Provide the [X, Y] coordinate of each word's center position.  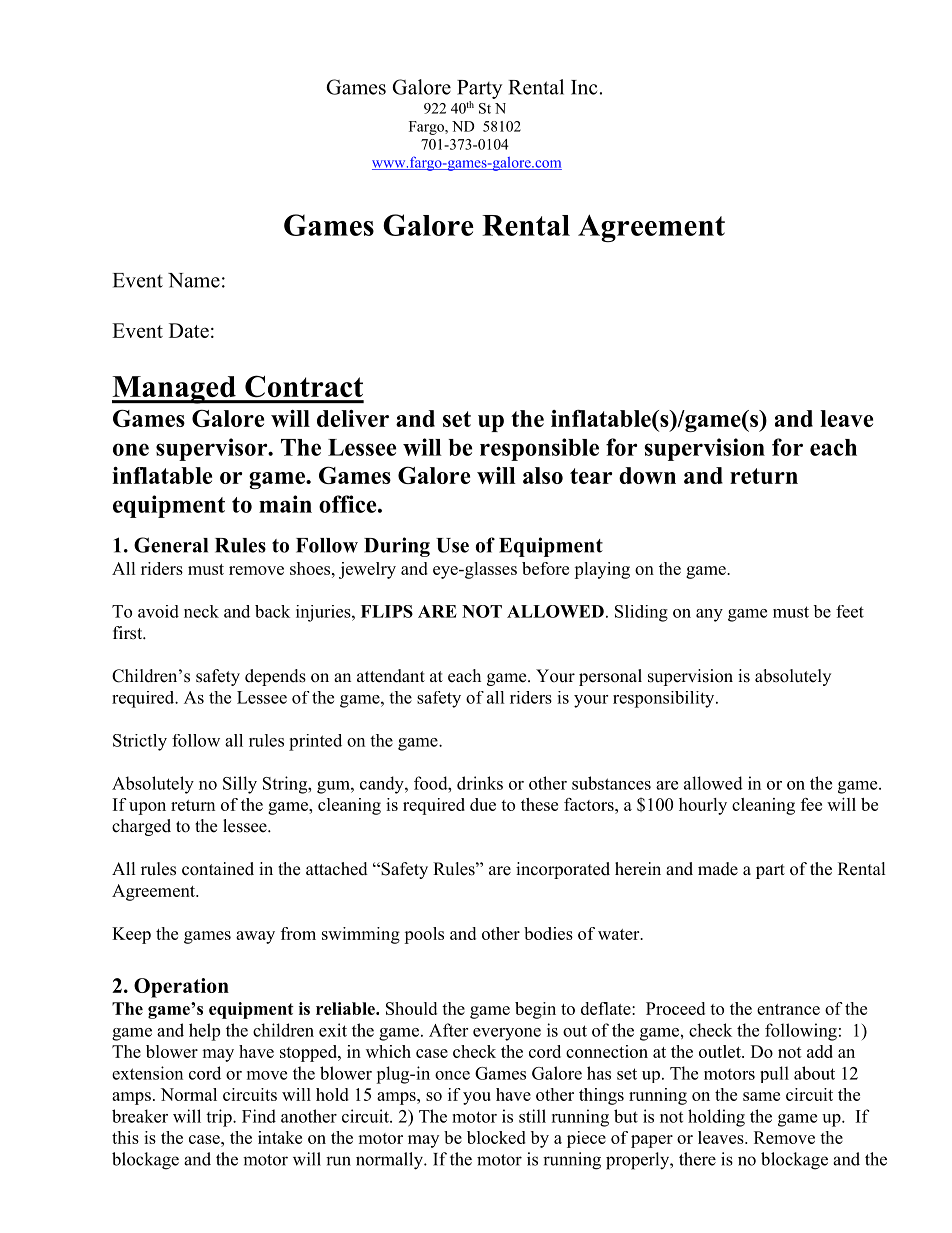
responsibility [665, 699]
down [647, 475]
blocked [496, 1137]
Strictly [140, 742]
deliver [353, 418]
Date [189, 330]
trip [220, 1118]
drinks [480, 783]
